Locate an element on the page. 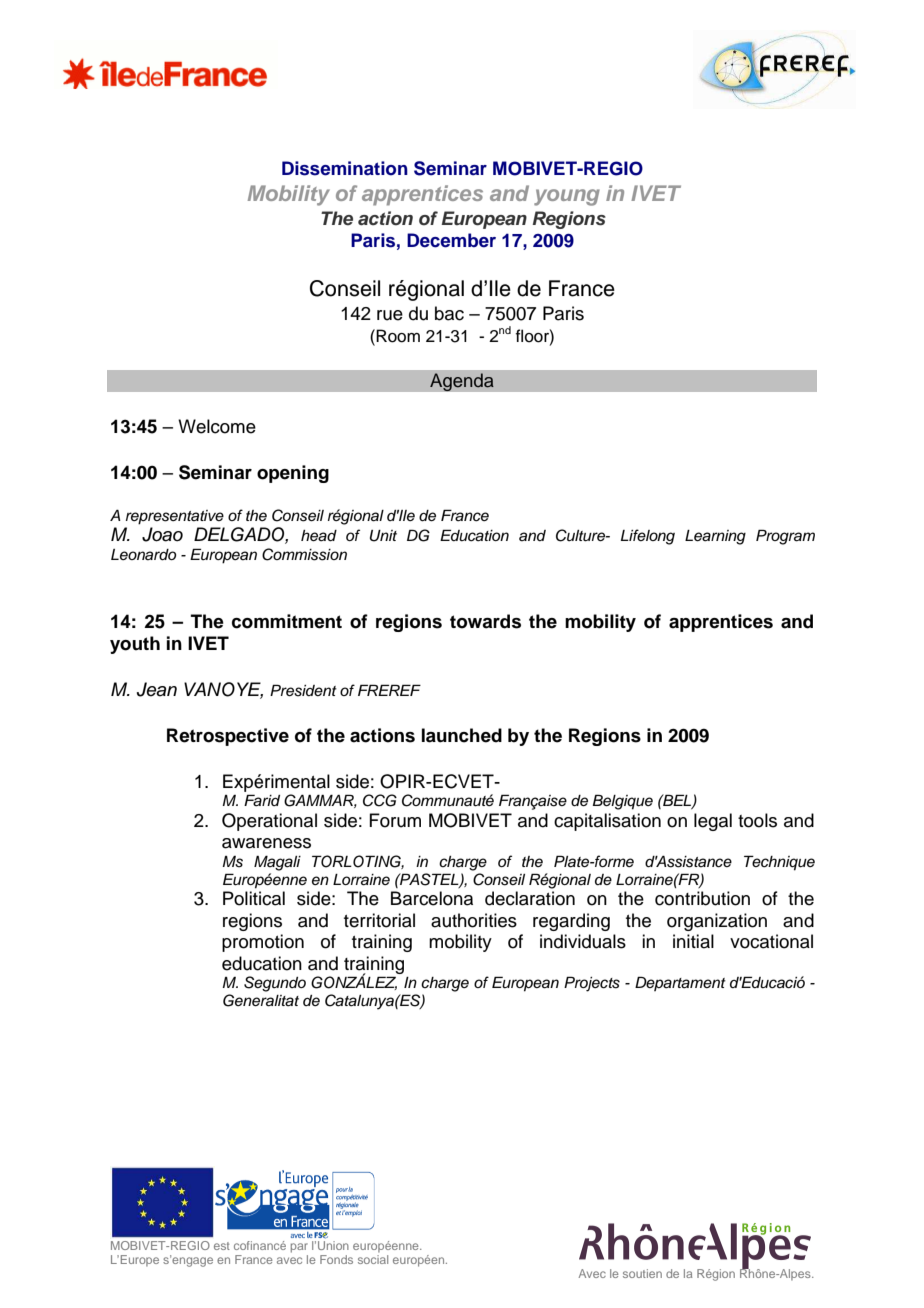  Retrospective is located at coordinates (228, 737).
